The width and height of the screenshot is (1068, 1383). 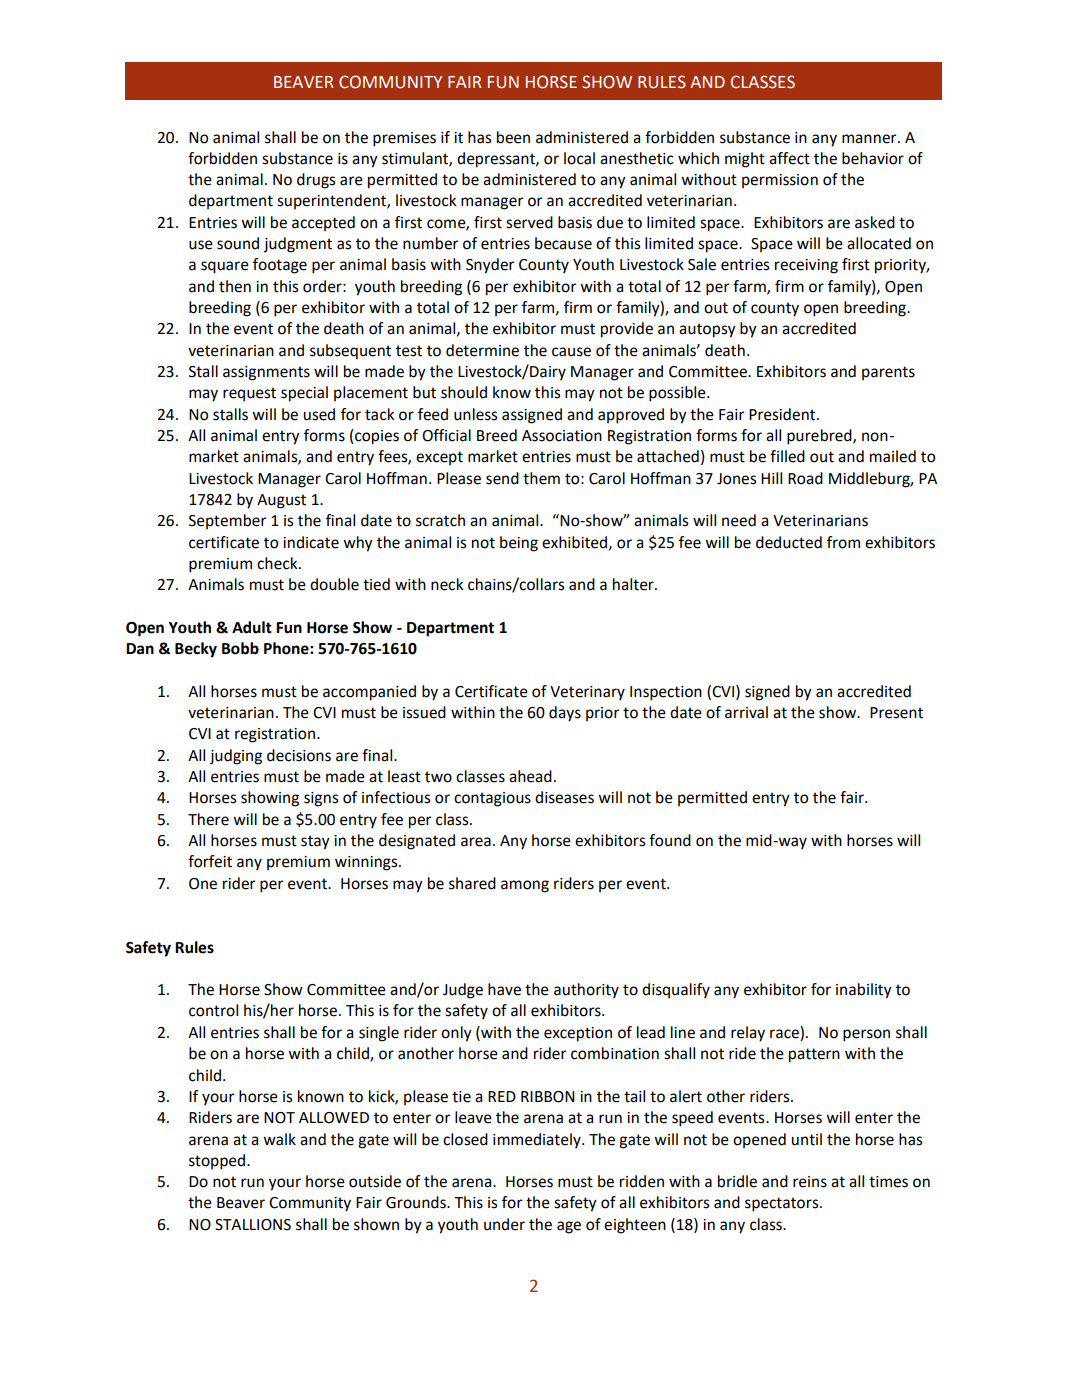 I want to click on unless, so click(x=475, y=414).
